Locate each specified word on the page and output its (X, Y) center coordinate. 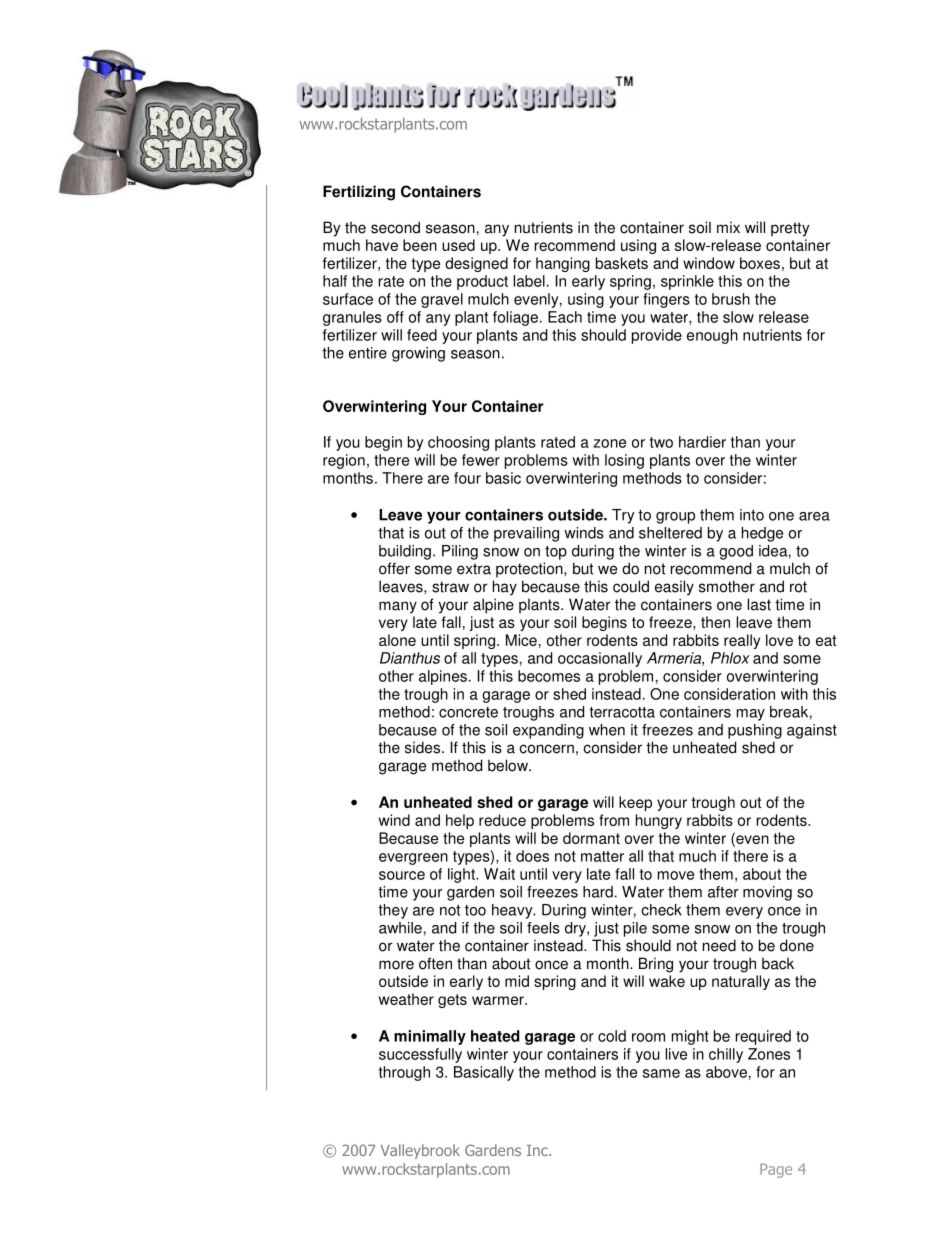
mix (728, 227)
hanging (563, 264)
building (405, 552)
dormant (591, 838)
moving (767, 893)
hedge (762, 534)
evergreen (413, 859)
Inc (538, 1150)
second (395, 227)
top (556, 553)
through (404, 1073)
